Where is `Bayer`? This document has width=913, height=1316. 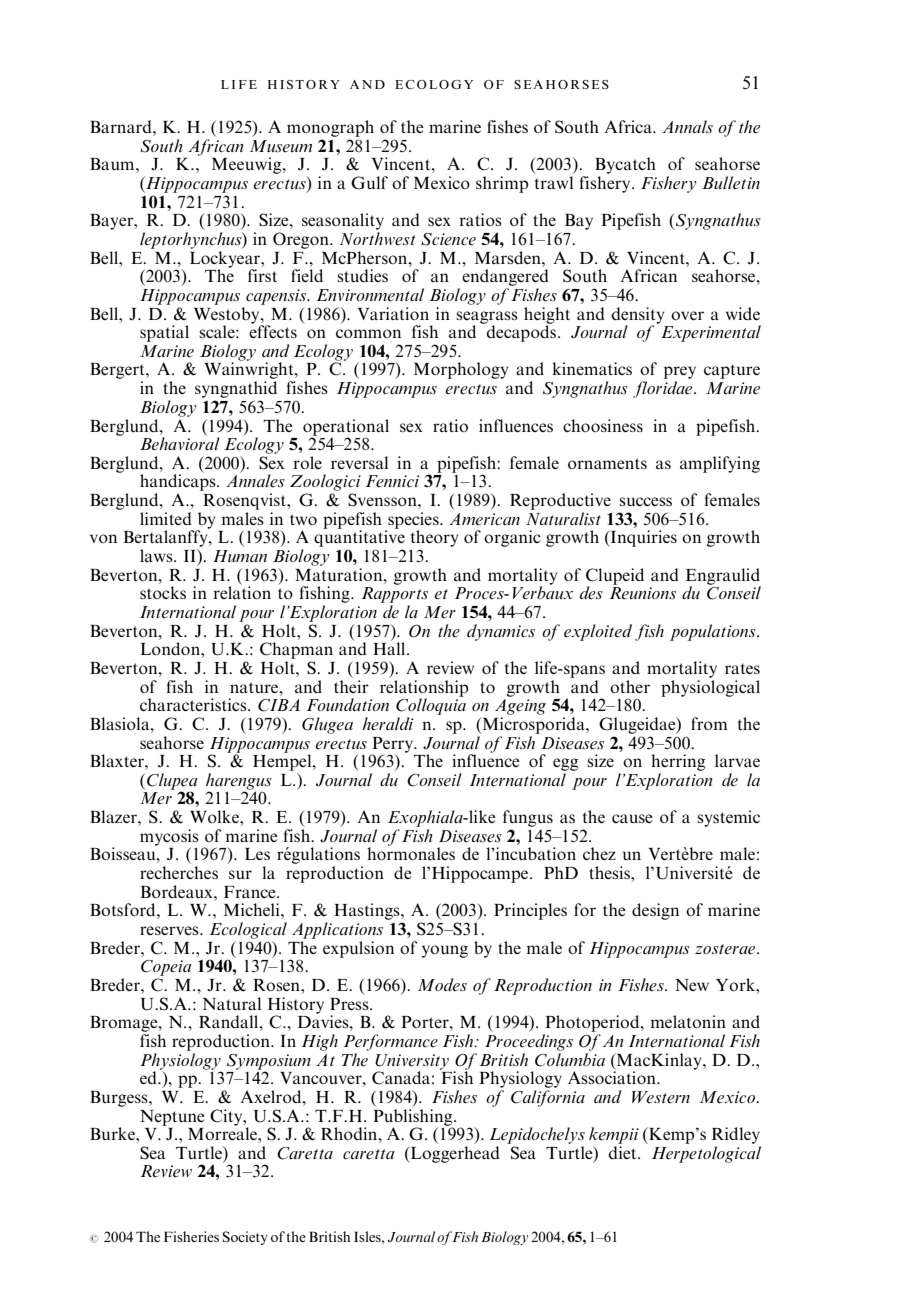 Bayer is located at coordinates (113, 222).
